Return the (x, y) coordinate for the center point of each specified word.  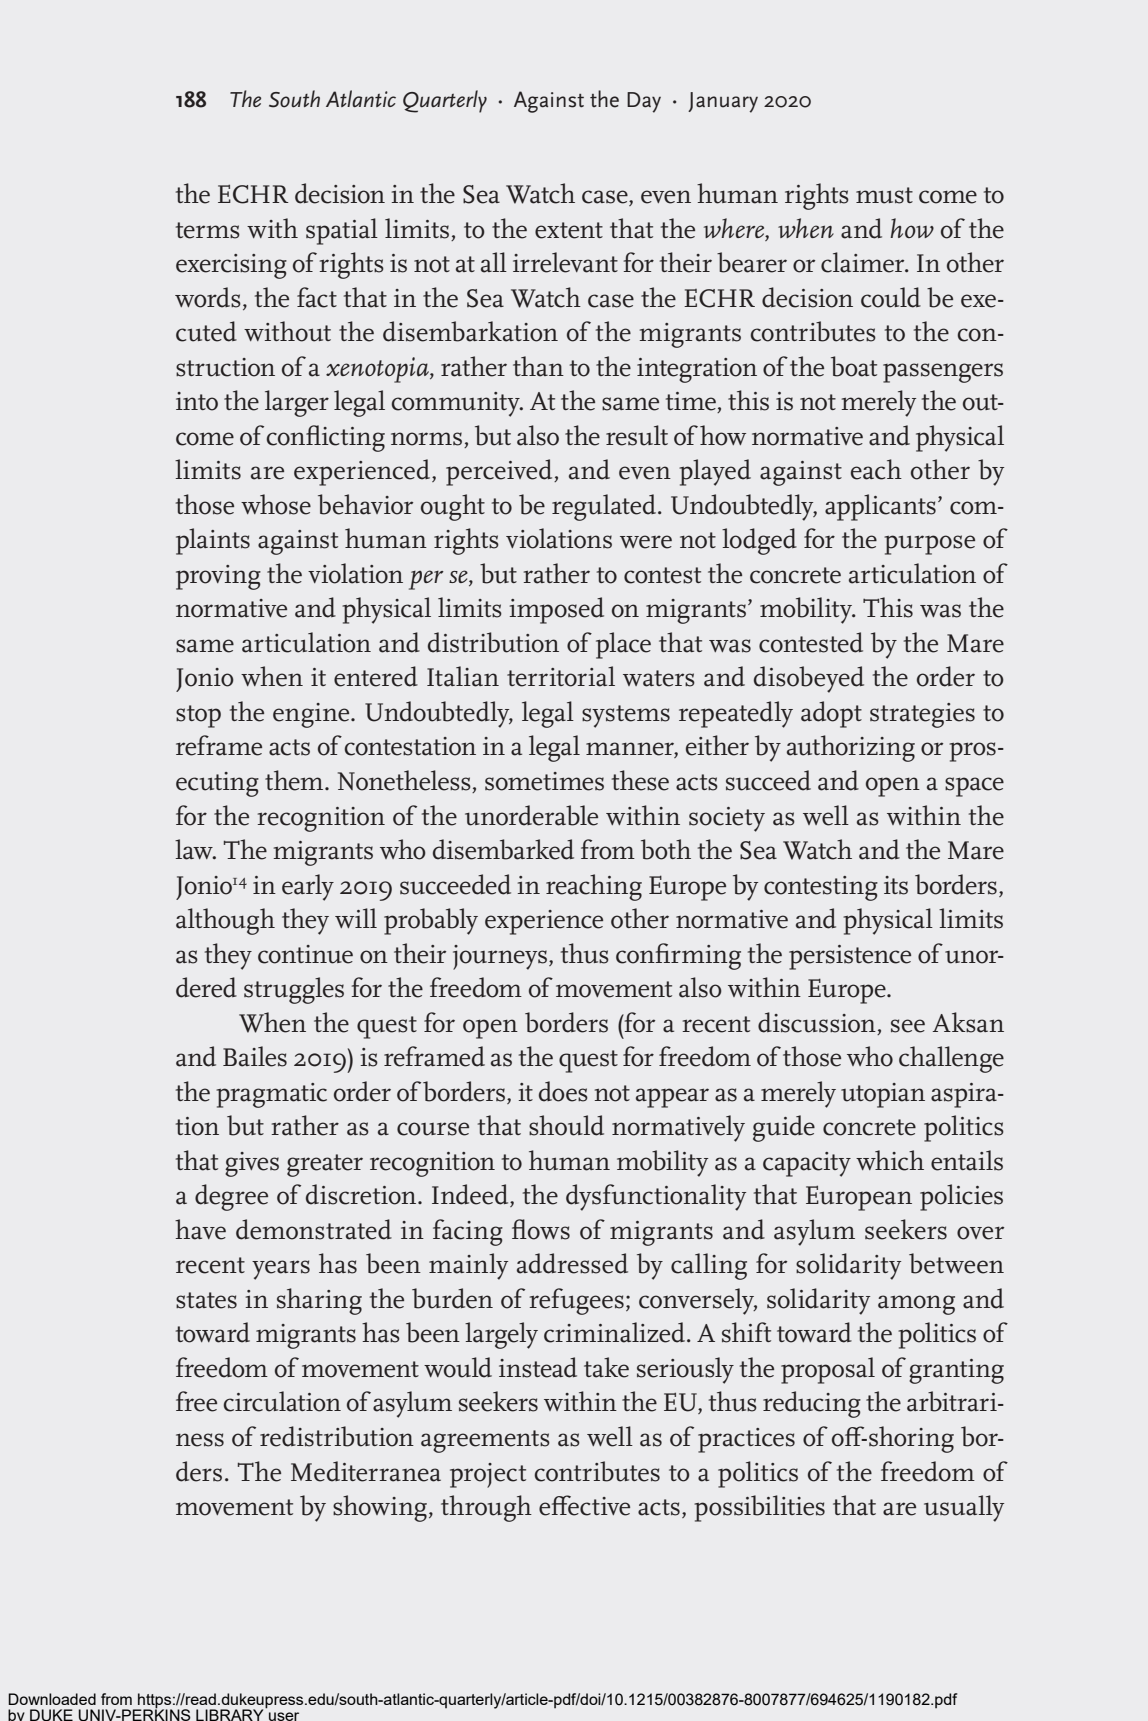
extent (569, 230)
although (225, 921)
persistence (850, 957)
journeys (500, 957)
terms (208, 230)
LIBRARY (231, 1714)
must (884, 195)
